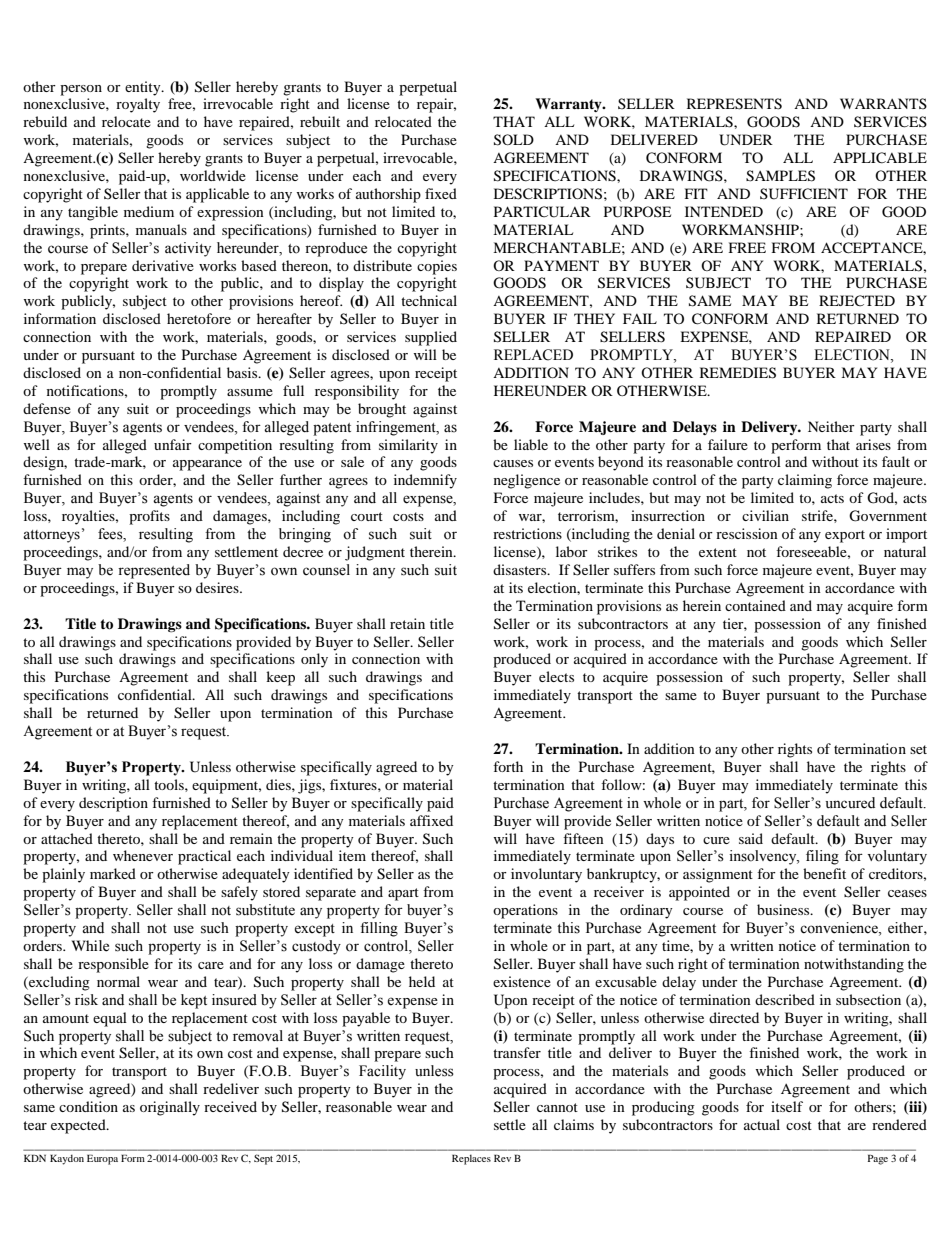  Describe the element at coordinates (755, 605) in the screenshot. I see `contained` at that location.
